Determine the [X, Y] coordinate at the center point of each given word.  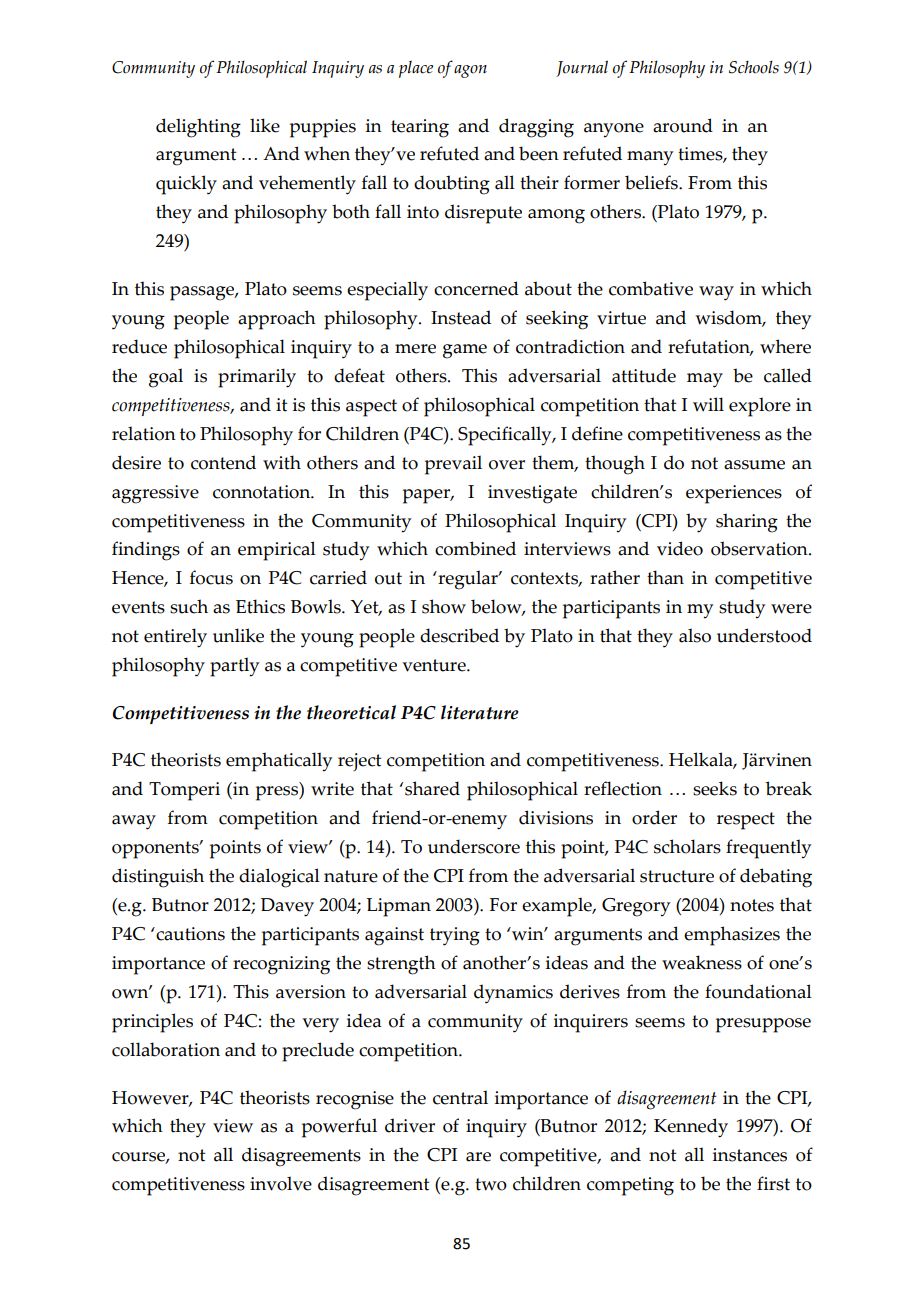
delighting [198, 128]
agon [470, 71]
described [459, 635]
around [683, 125]
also [695, 635]
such [189, 606]
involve [281, 1183]
